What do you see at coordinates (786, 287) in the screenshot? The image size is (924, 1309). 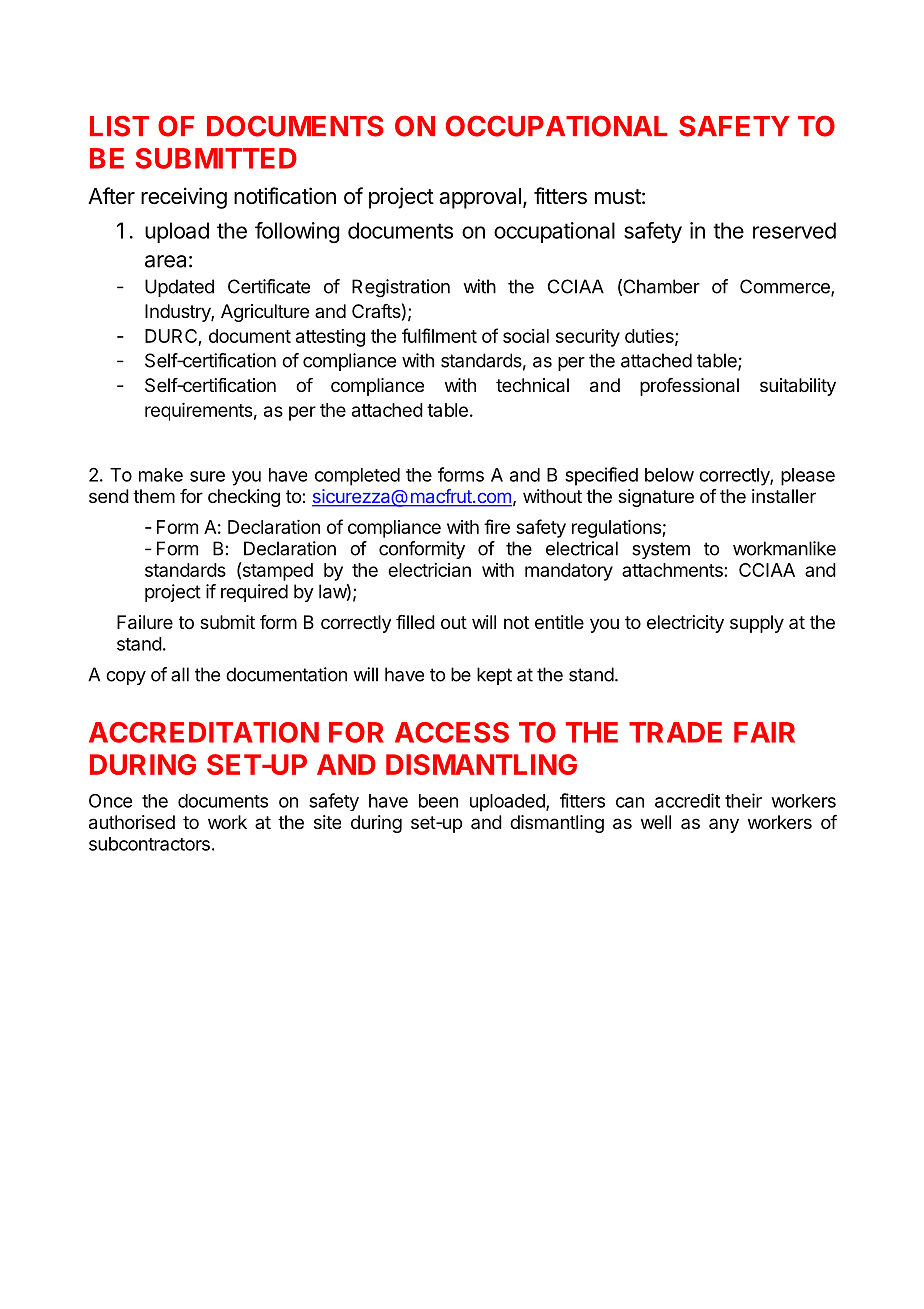 I see `Commerce` at bounding box center [786, 287].
